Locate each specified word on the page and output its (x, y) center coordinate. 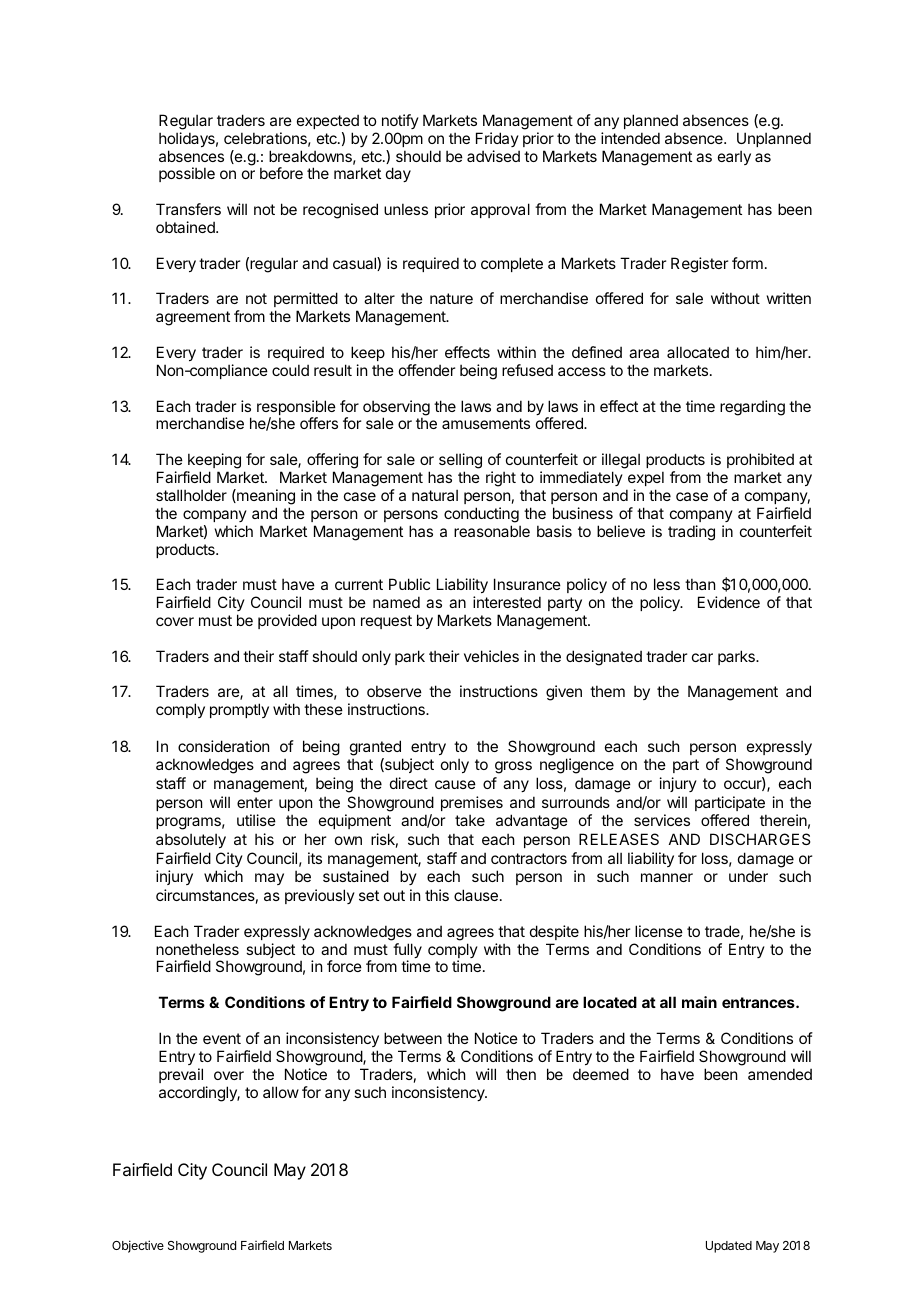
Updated (729, 1247)
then (521, 1074)
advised (493, 156)
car (702, 657)
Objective (138, 1246)
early (734, 157)
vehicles (491, 656)
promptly (239, 710)
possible (187, 174)
